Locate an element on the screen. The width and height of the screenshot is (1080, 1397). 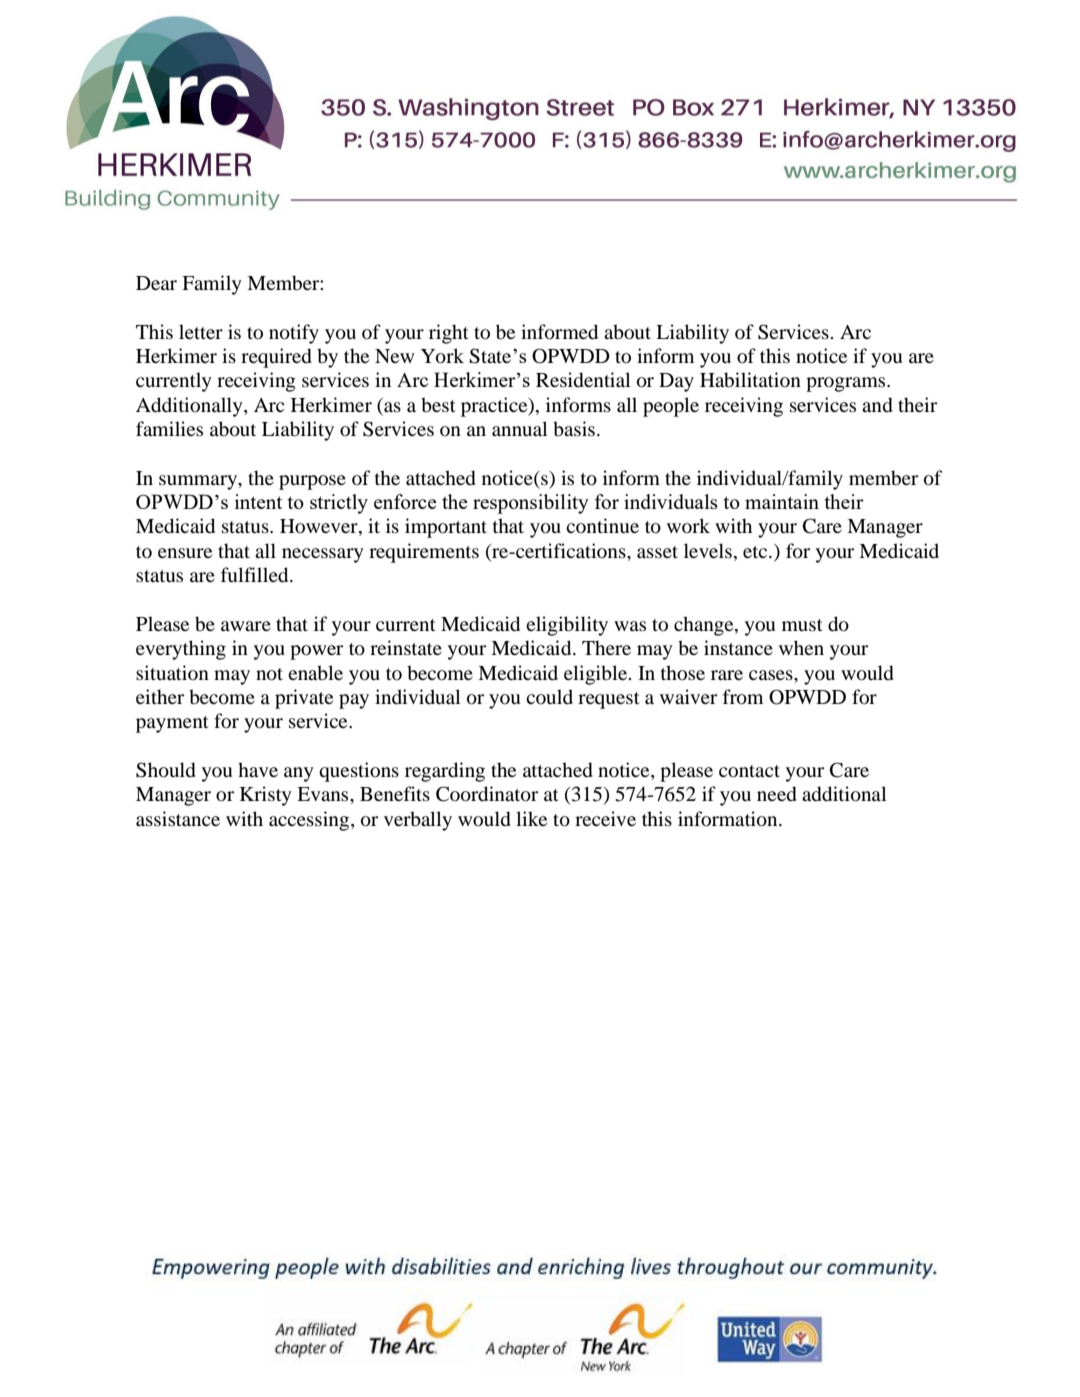
etc is located at coordinates (756, 552).
